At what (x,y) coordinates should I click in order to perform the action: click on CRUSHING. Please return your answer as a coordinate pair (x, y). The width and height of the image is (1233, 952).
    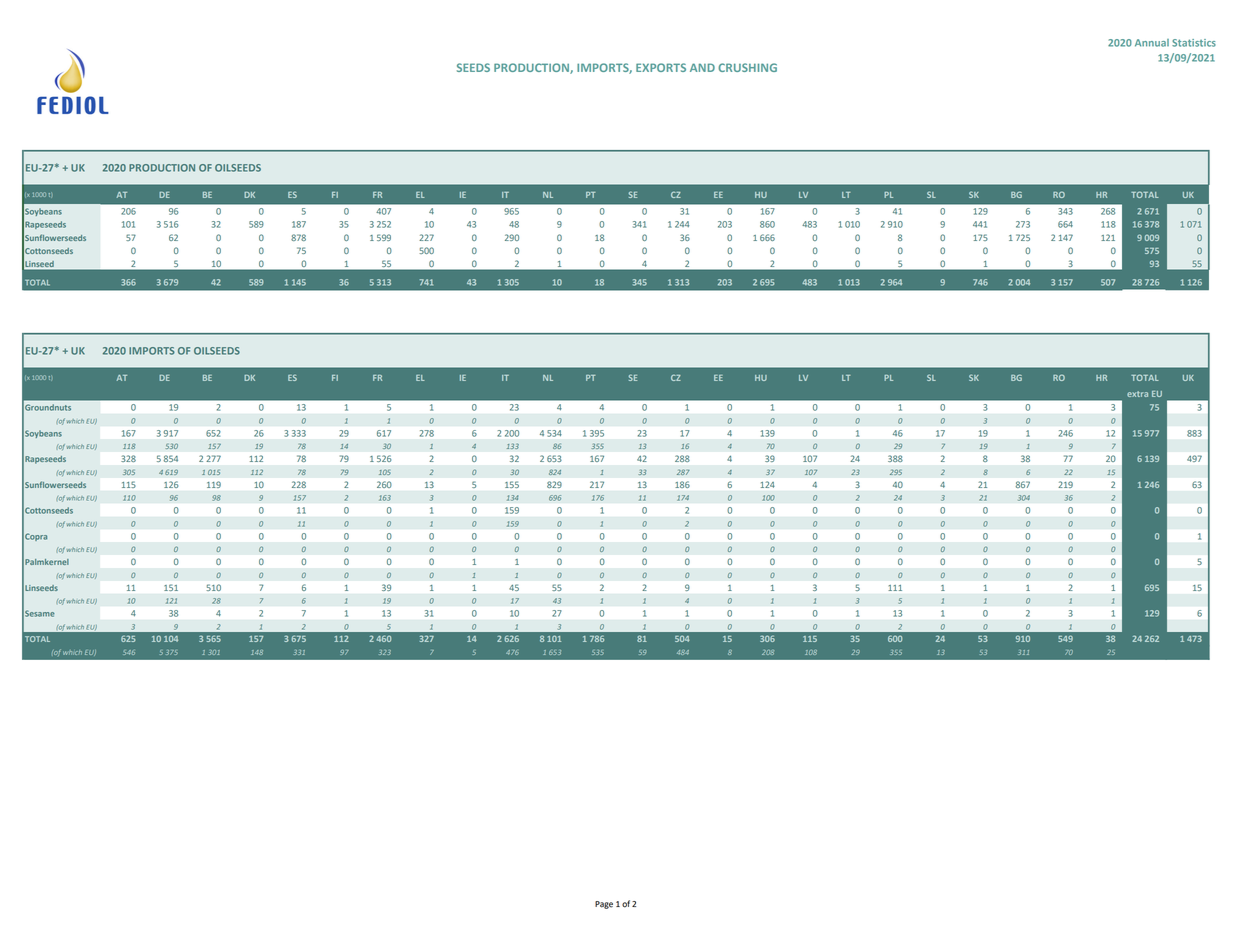
    Looking at the image, I should click on (747, 67).
